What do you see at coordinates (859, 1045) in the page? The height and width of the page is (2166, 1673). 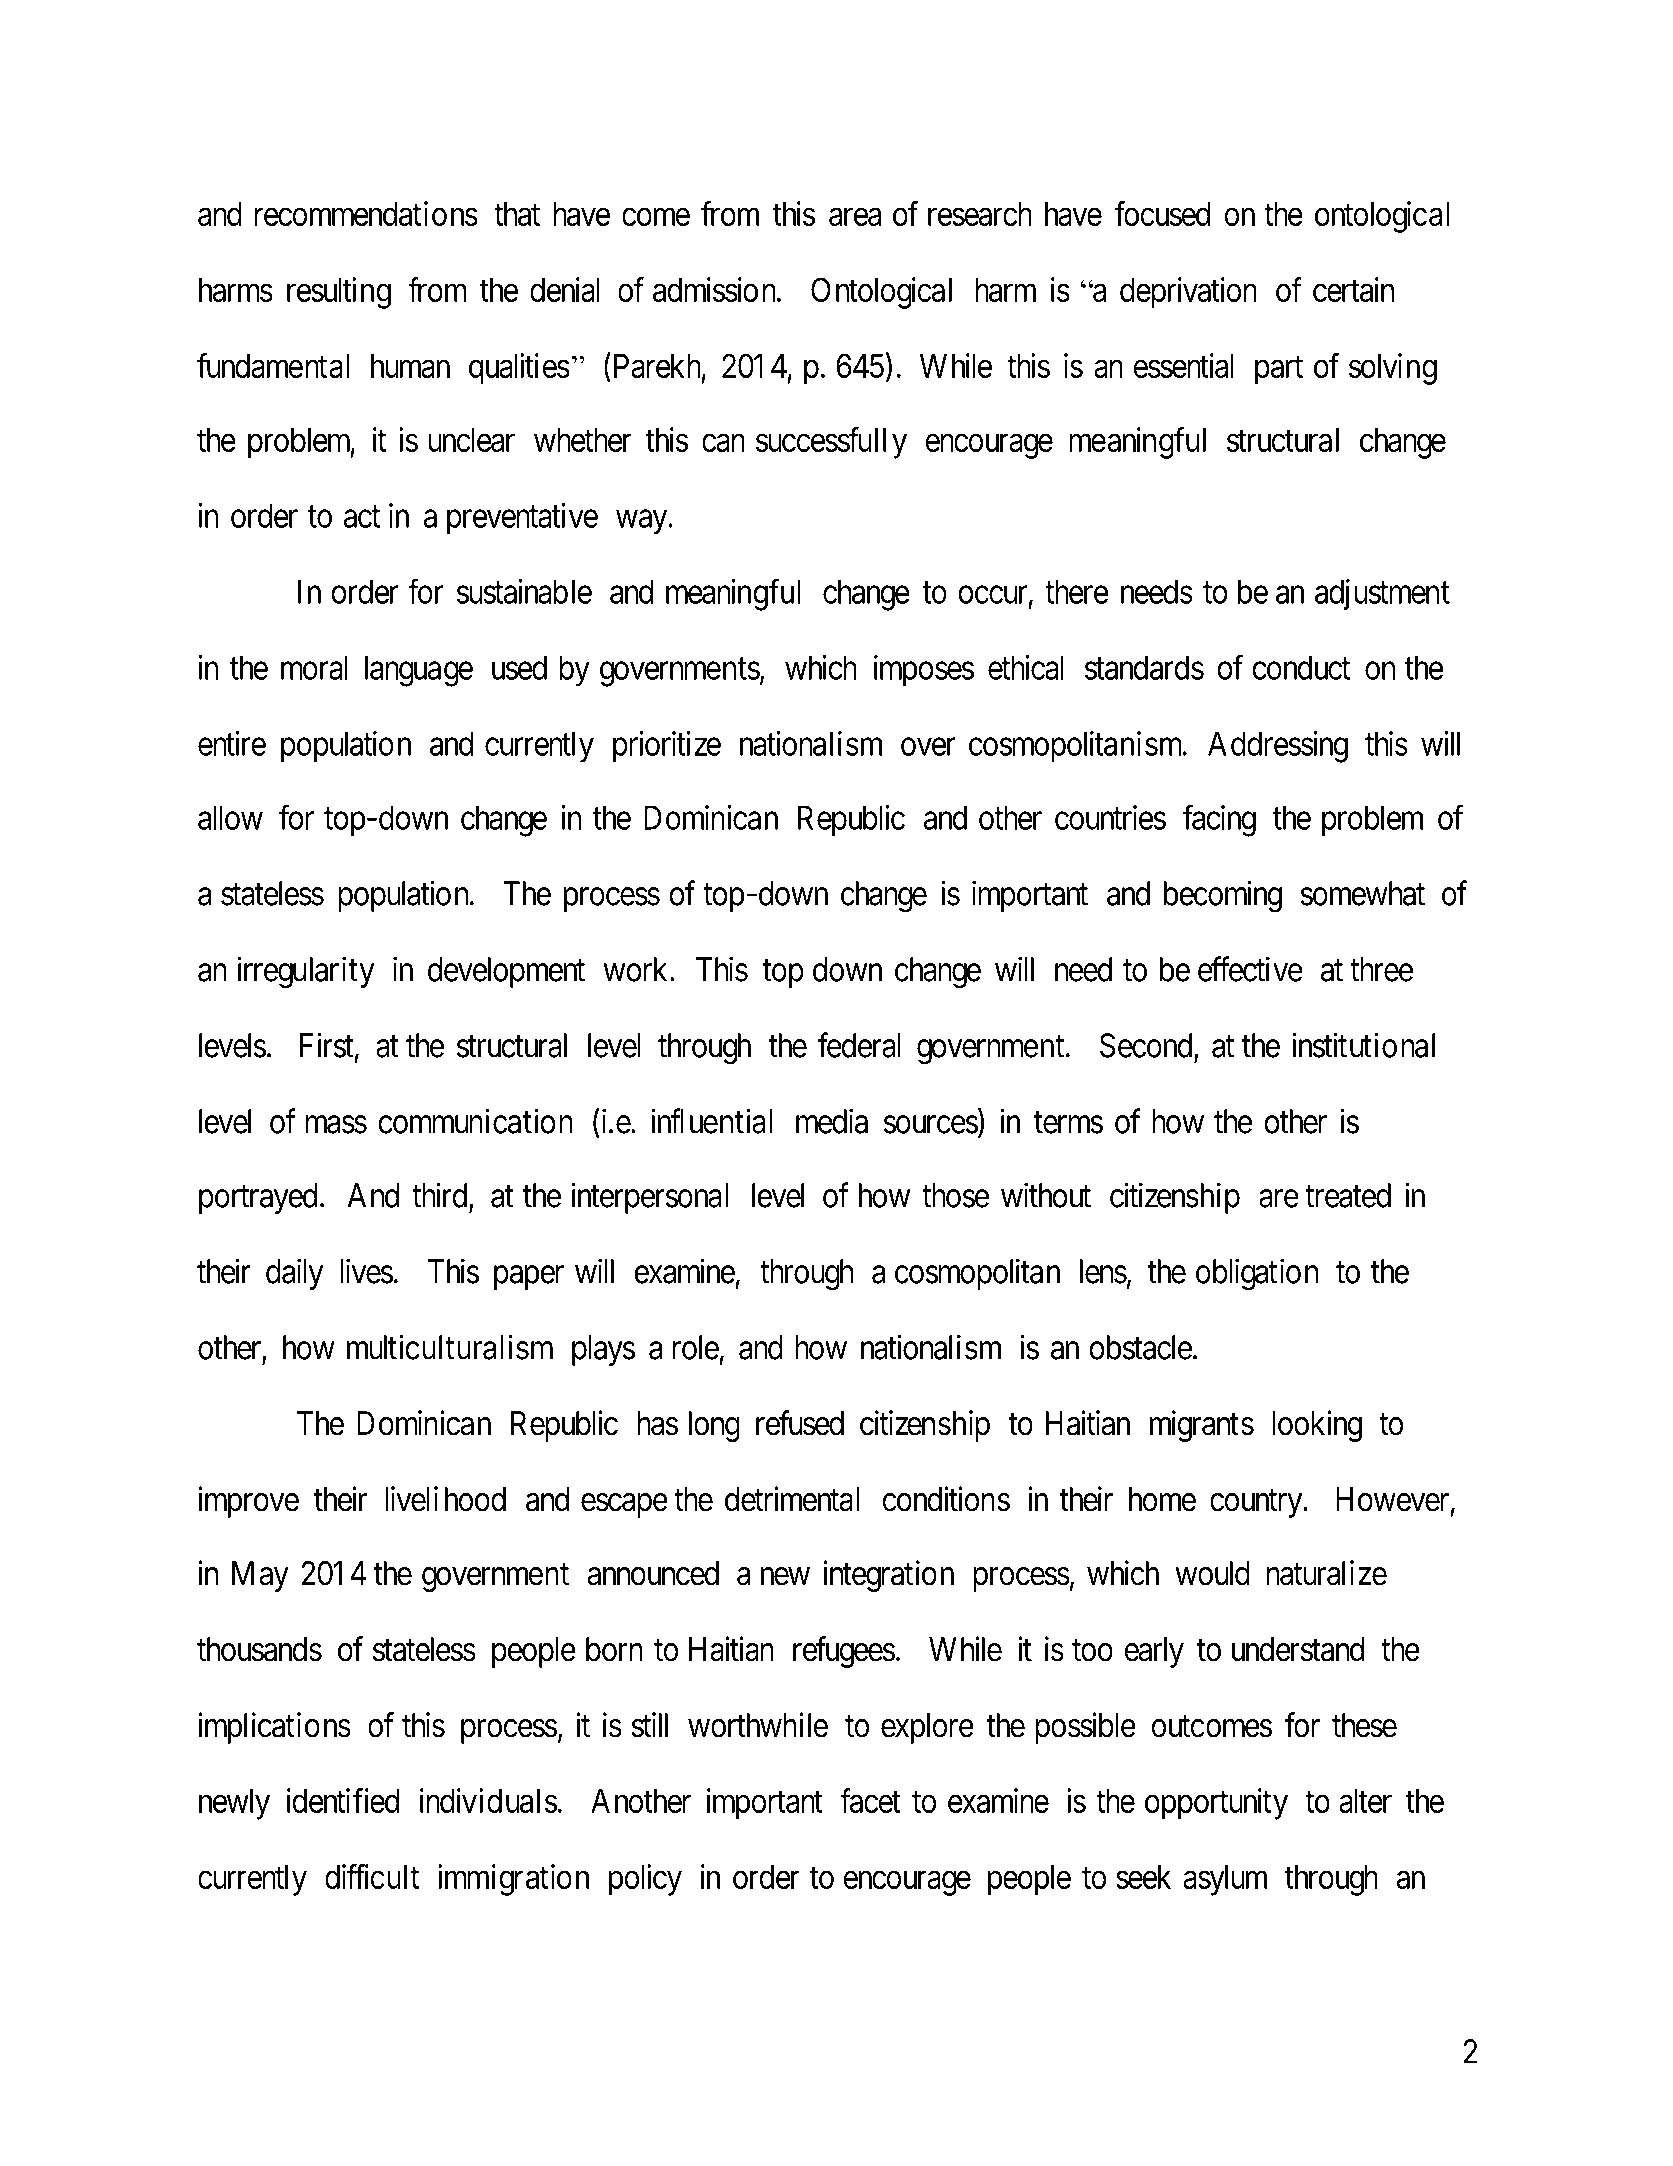 I see `federal` at bounding box center [859, 1045].
